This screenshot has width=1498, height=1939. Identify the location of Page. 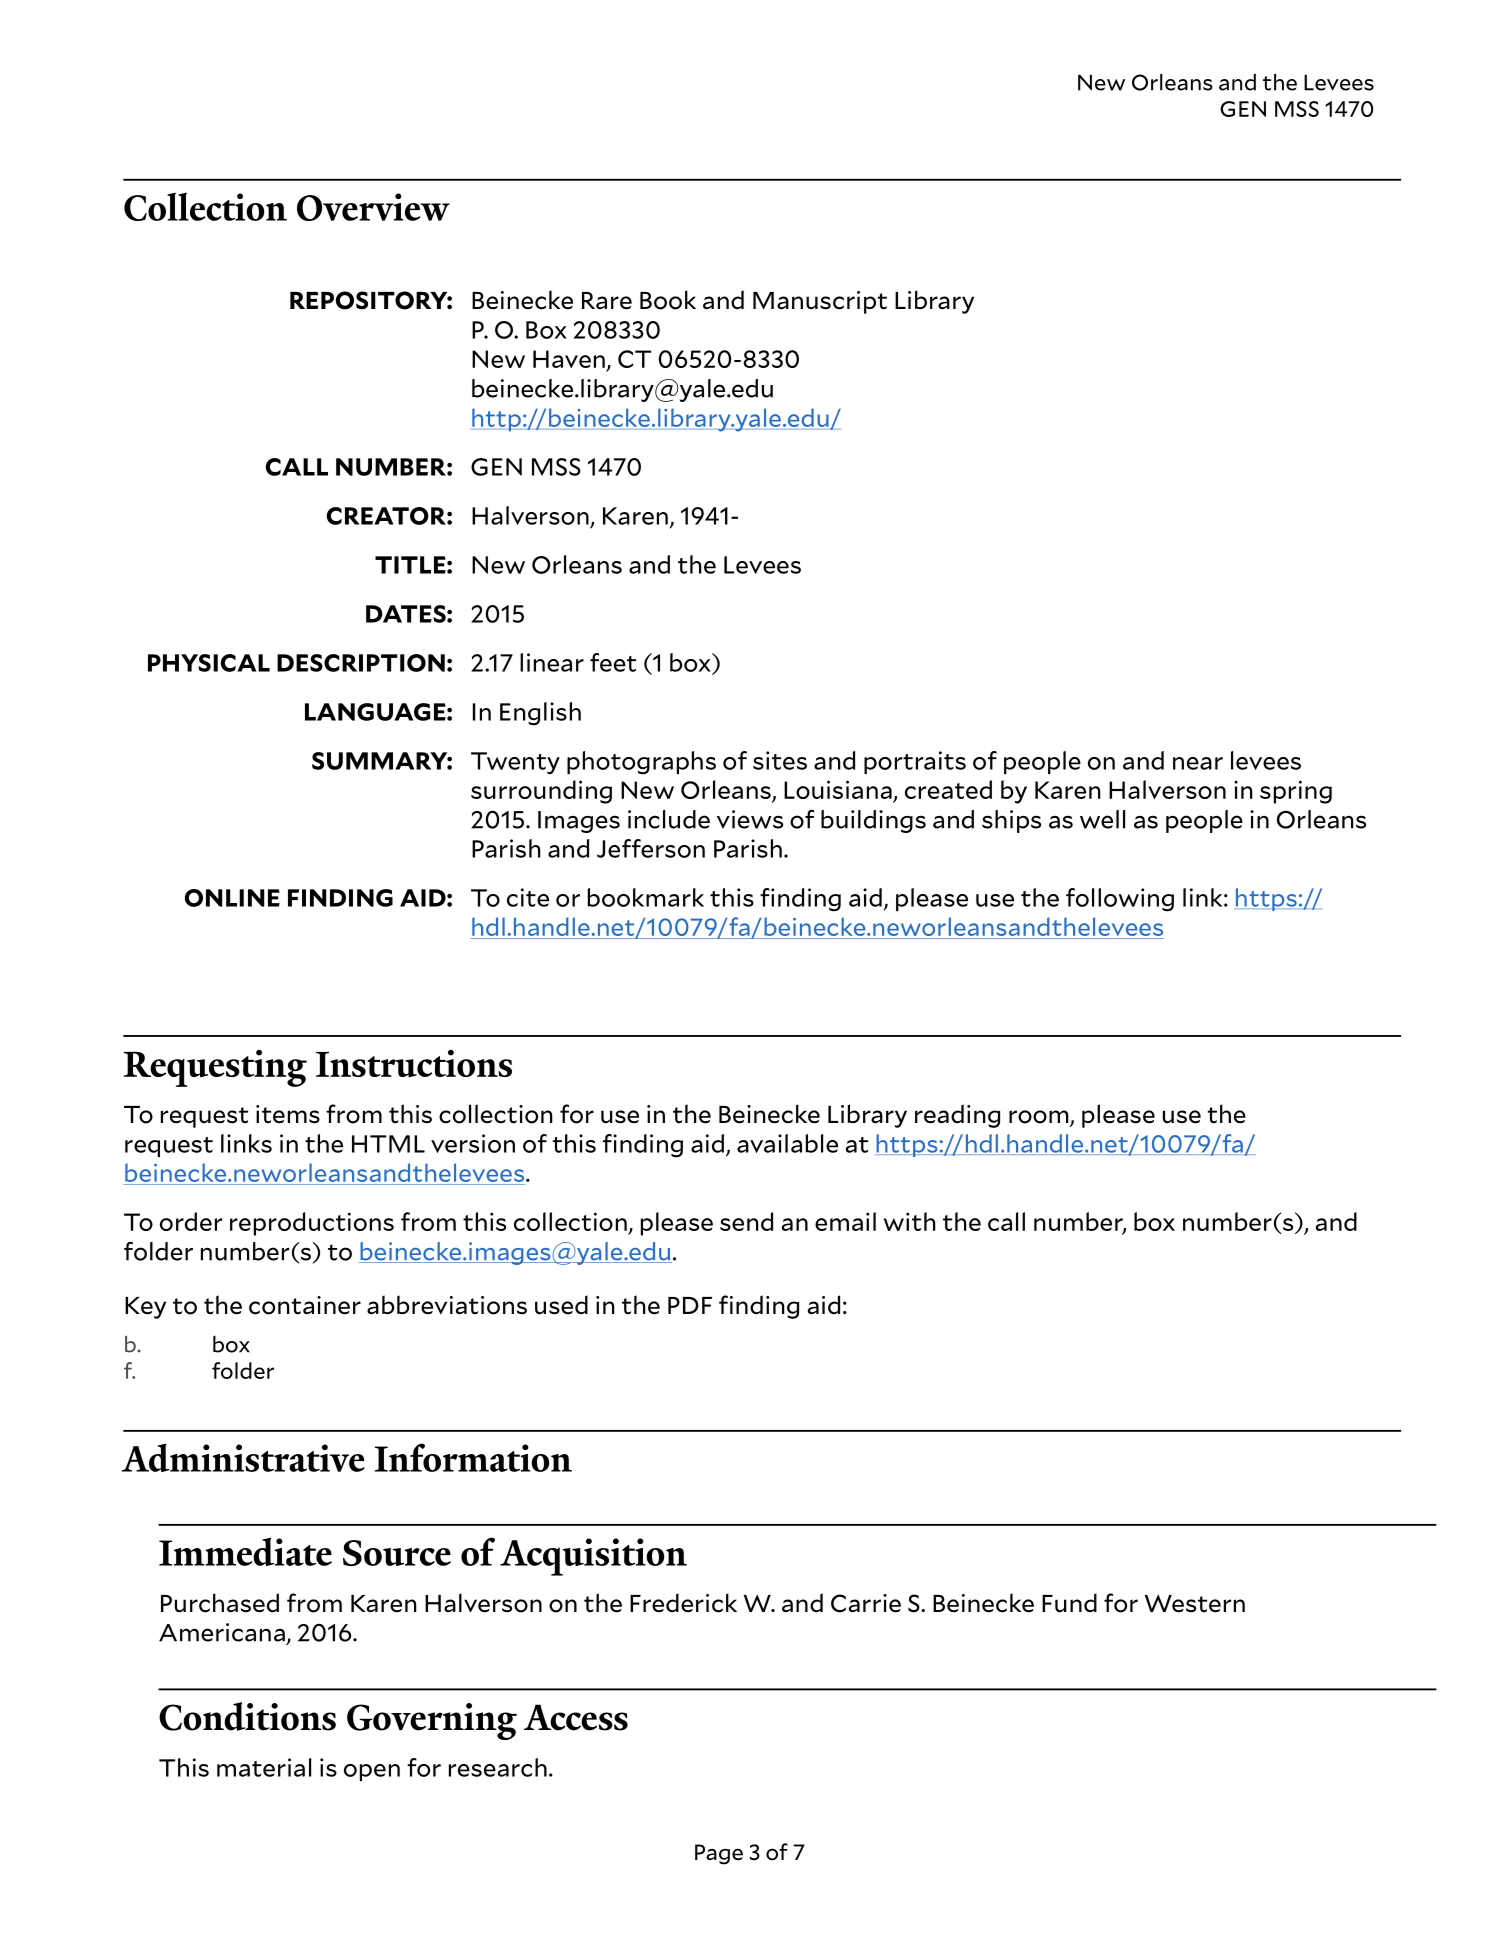
(719, 1854).
